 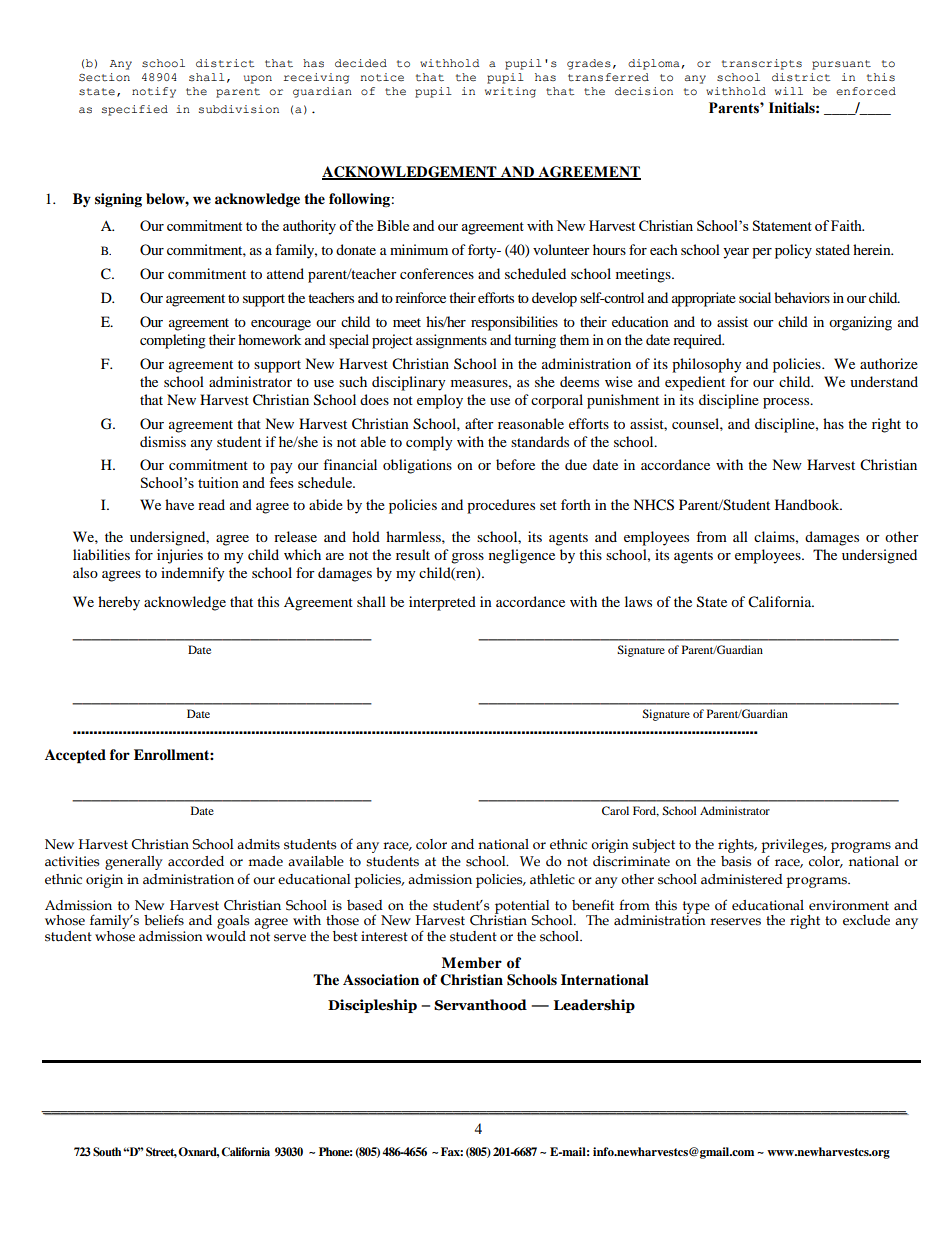 What do you see at coordinates (119, 603) in the screenshot?
I see `hereby` at bounding box center [119, 603].
